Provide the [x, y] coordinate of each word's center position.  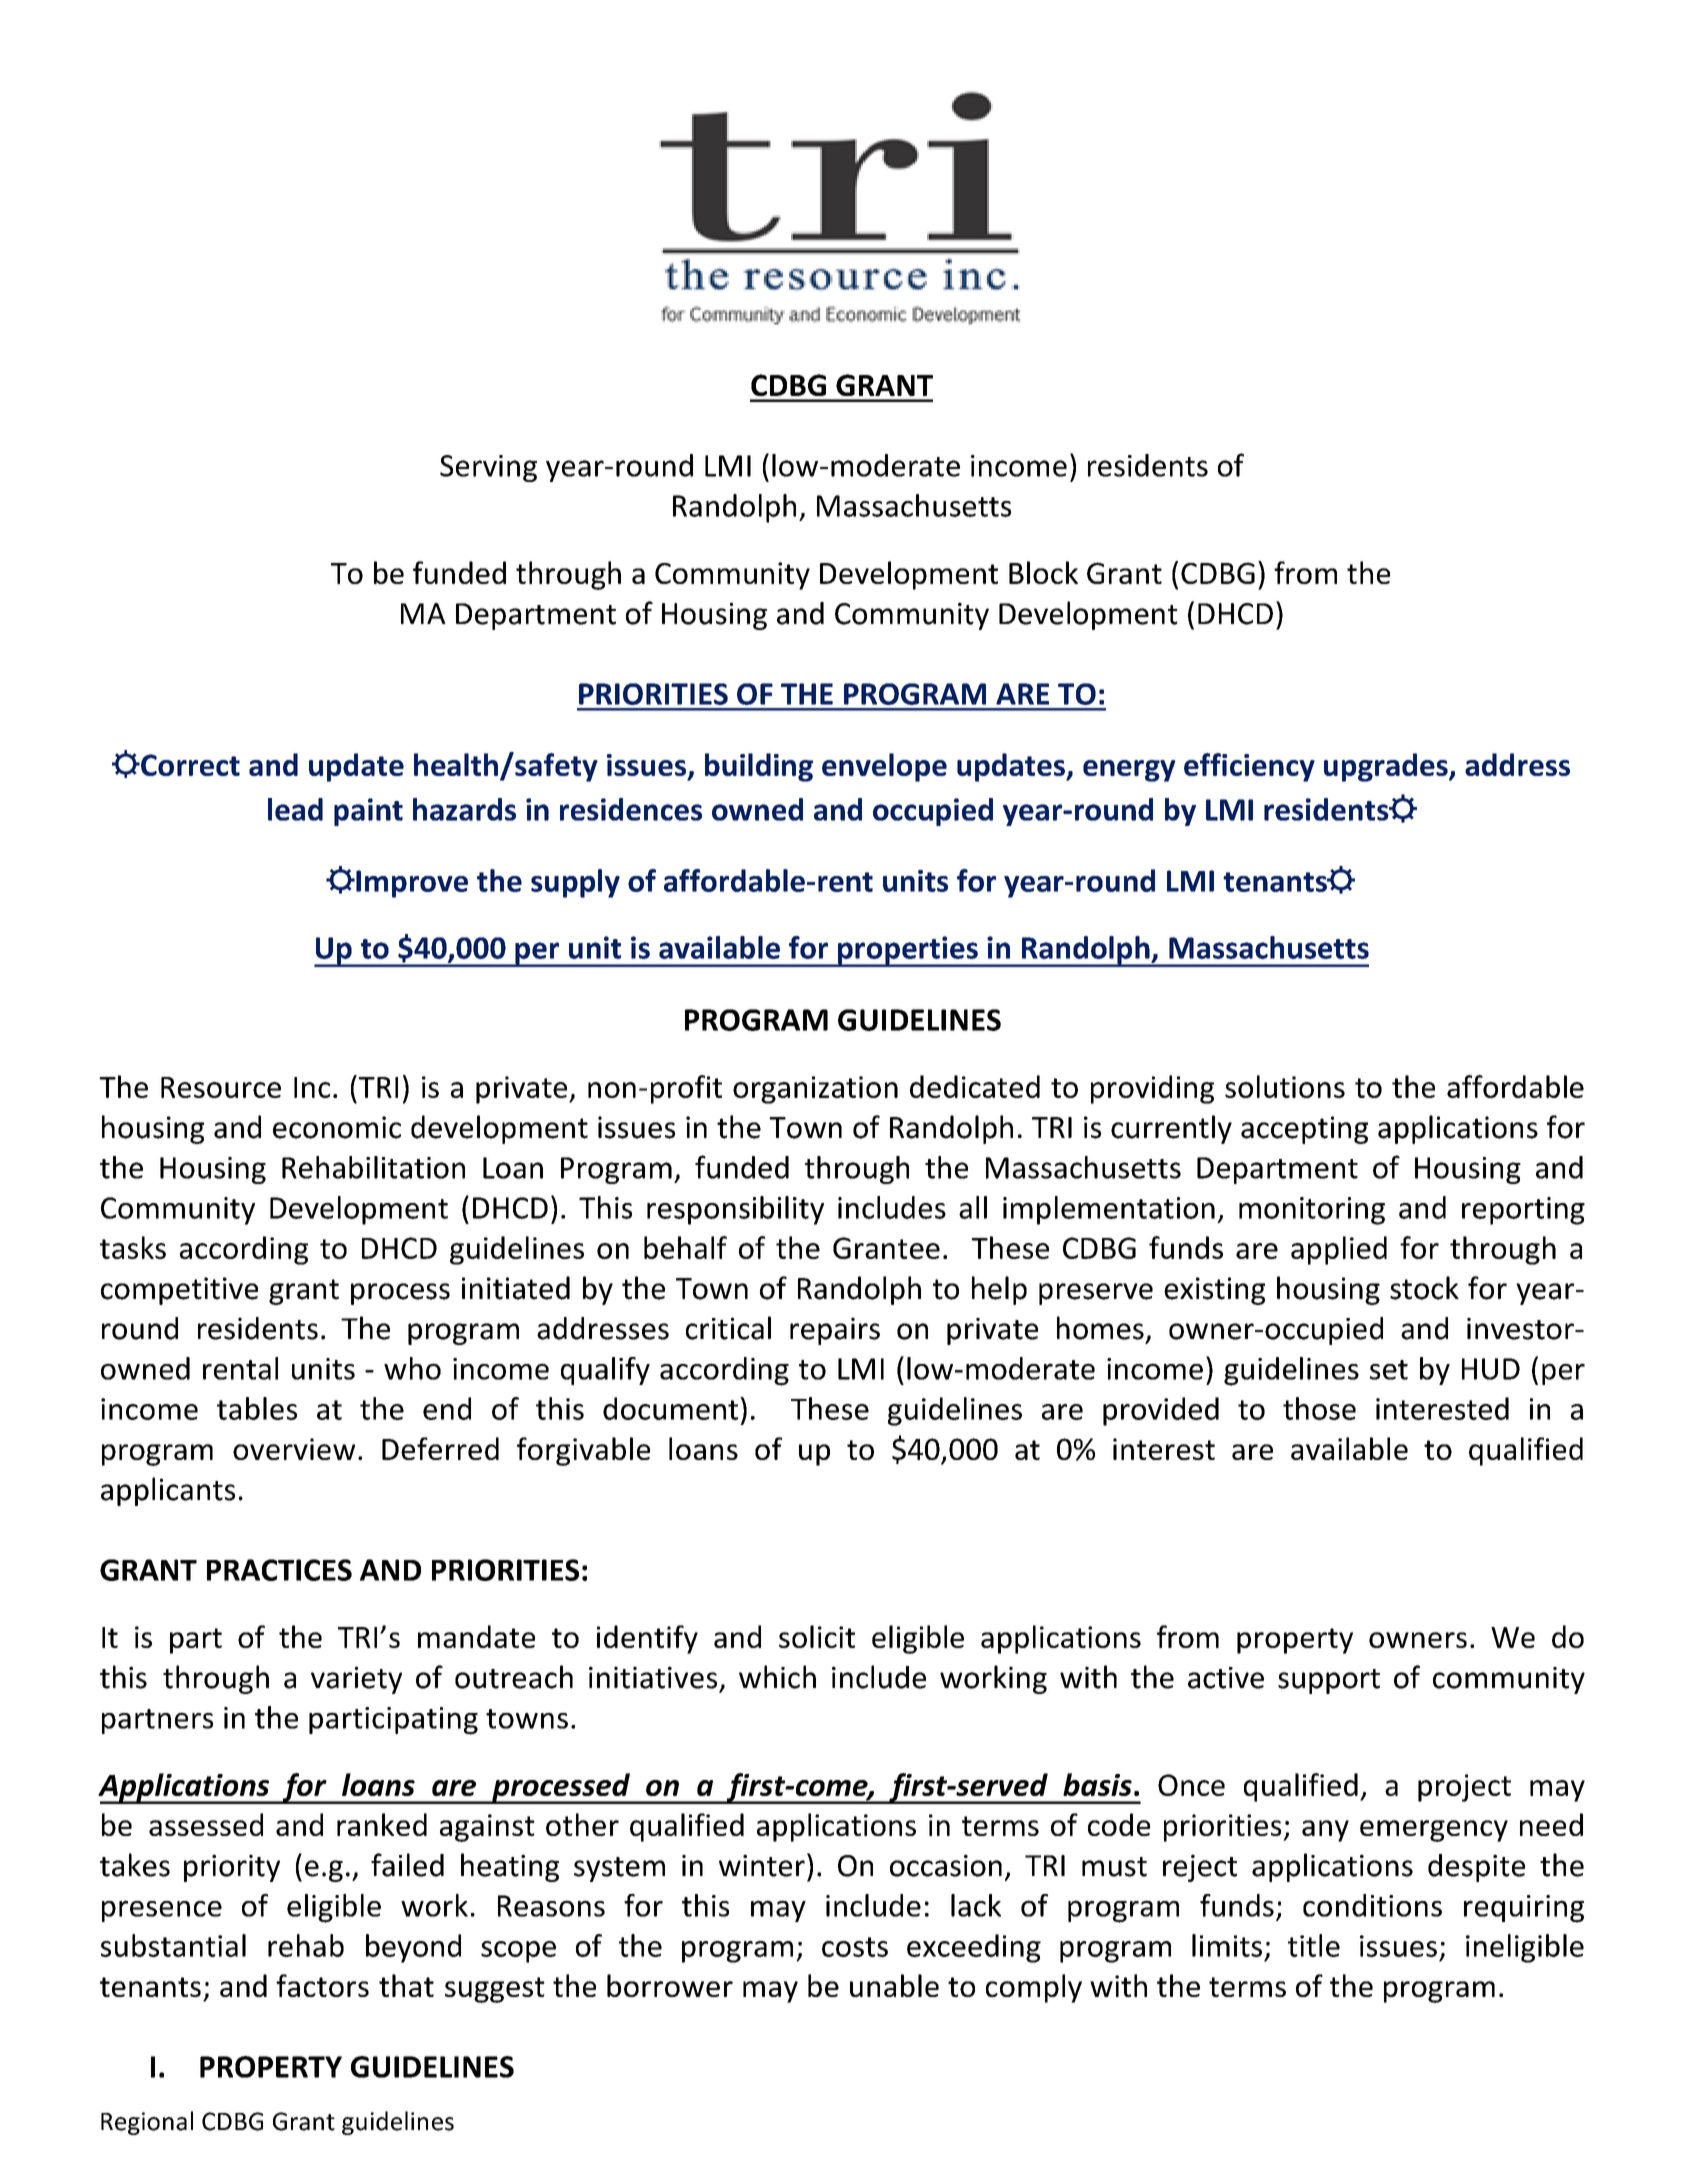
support [1329, 1681]
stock [1424, 1288]
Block [1043, 572]
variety [356, 1680]
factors [322, 1985]
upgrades [1387, 767]
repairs [835, 1331]
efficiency [1249, 767]
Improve [411, 884]
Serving [488, 468]
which [777, 1677]
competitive [179, 1291]
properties [908, 951]
